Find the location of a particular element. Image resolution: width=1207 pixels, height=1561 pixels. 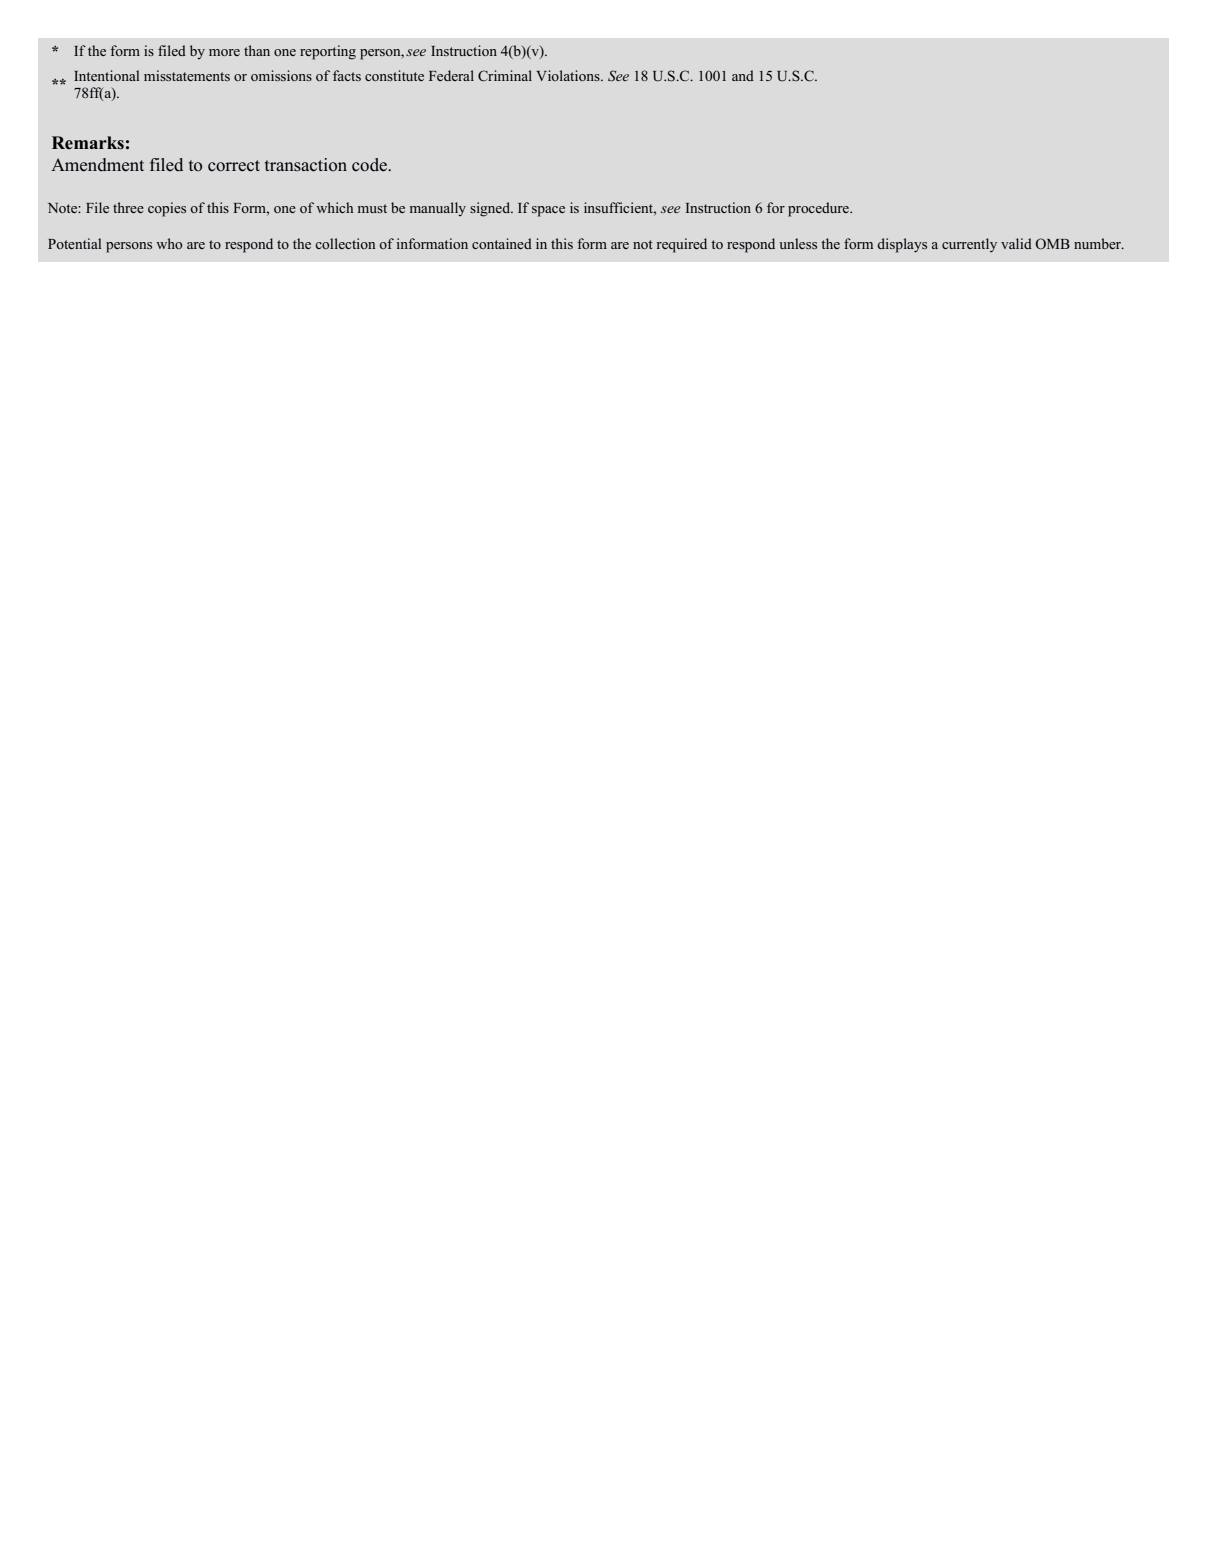

and is located at coordinates (743, 75).
